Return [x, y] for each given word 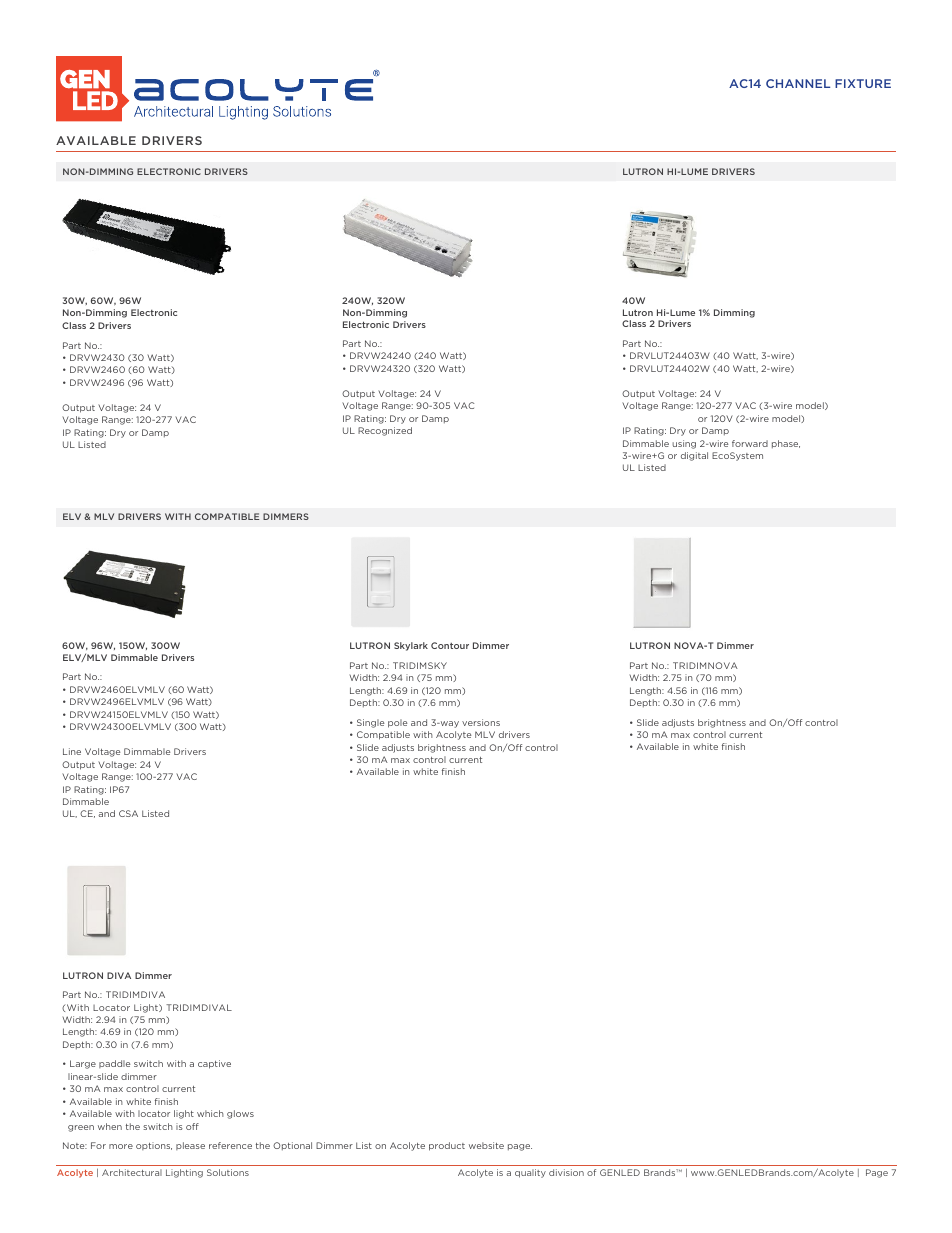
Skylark [411, 646]
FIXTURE [863, 83]
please [190, 1146]
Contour [450, 645]
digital [694, 456]
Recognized [385, 431]
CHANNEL [798, 83]
